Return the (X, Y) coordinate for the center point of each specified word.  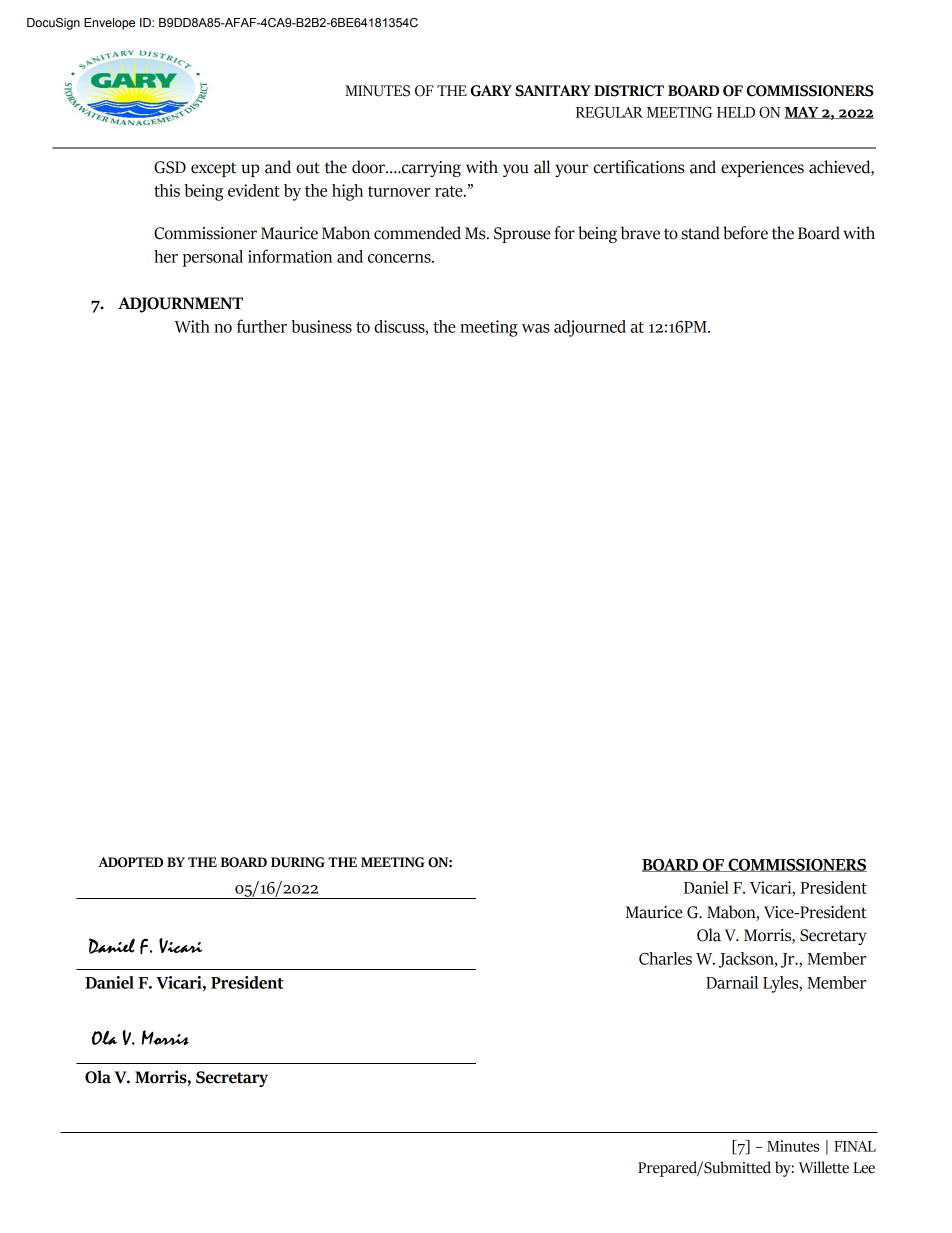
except (213, 169)
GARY (491, 91)
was (536, 328)
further (262, 326)
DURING (298, 862)
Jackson (747, 960)
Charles (665, 958)
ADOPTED (130, 862)
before (745, 233)
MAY (802, 112)
